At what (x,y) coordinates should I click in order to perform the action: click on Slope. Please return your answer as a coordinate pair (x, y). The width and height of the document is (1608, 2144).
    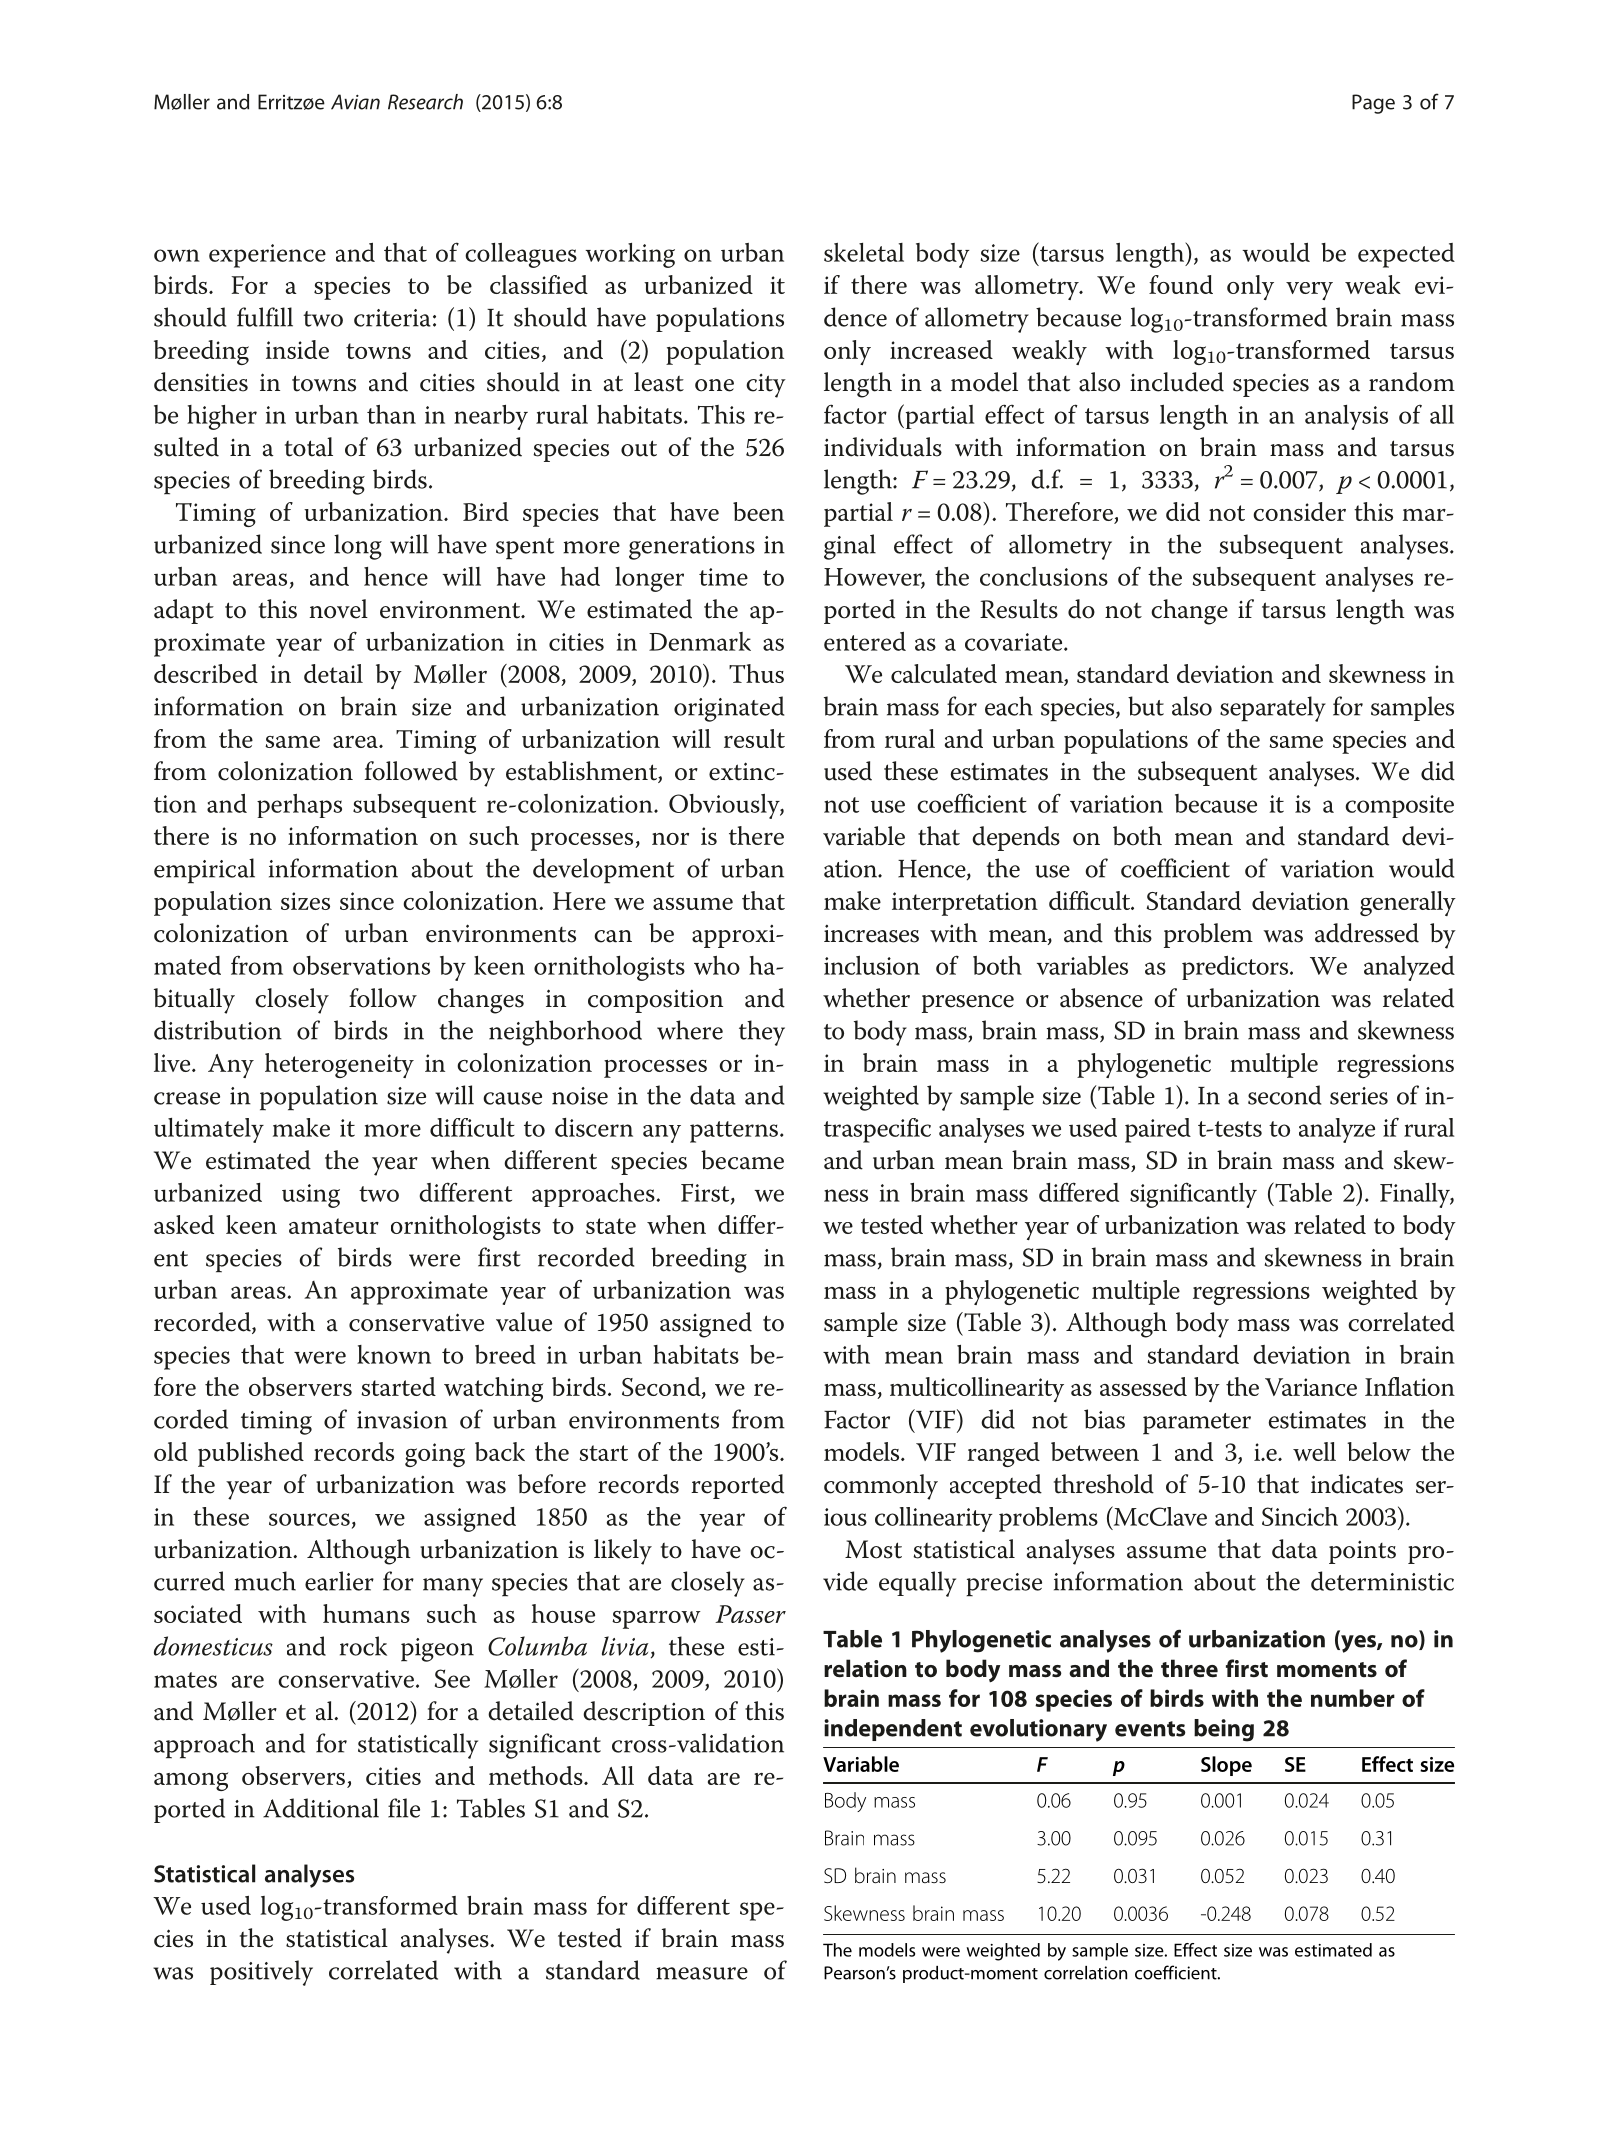
    Looking at the image, I should click on (1226, 1766).
